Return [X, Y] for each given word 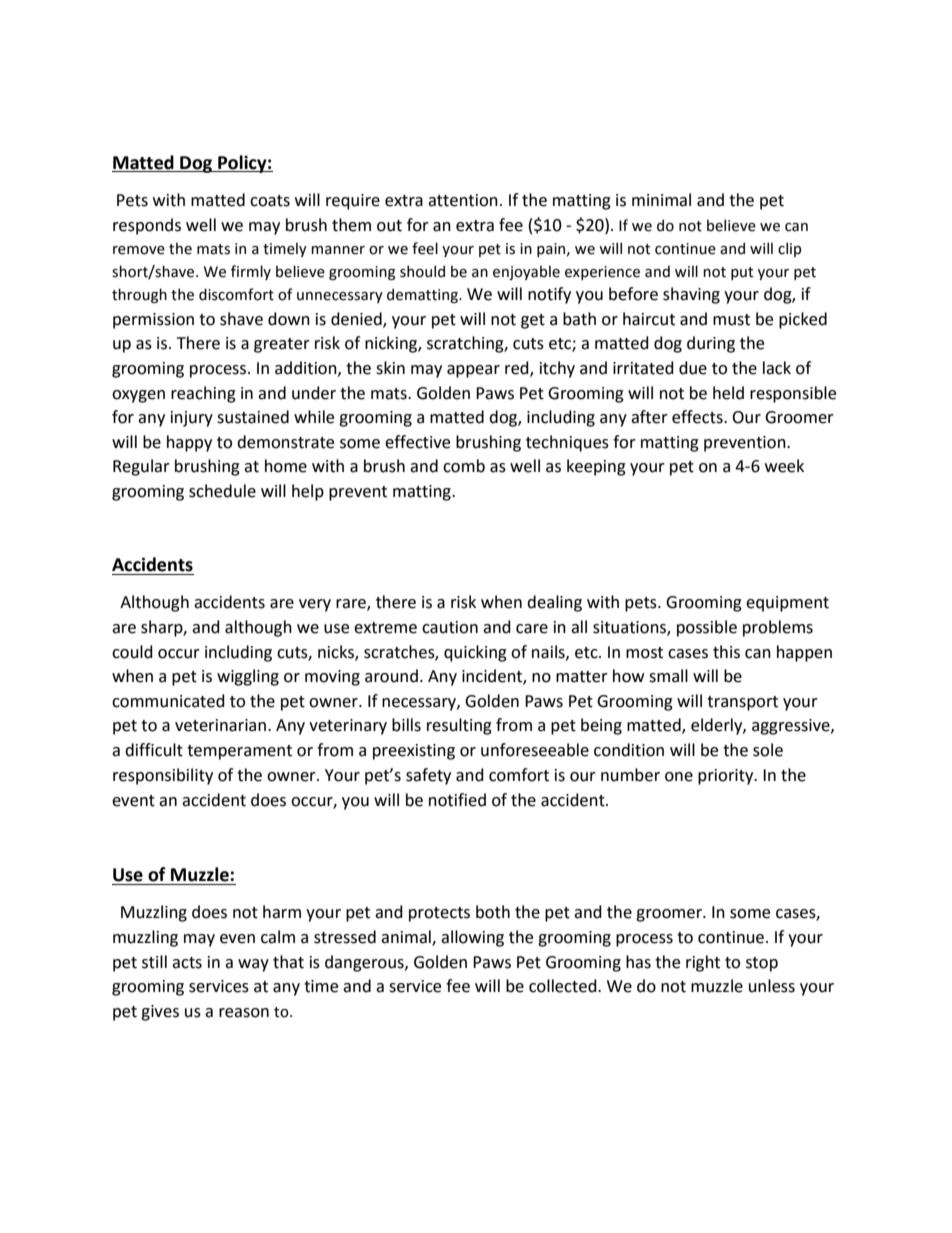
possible [707, 628]
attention [463, 200]
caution [450, 627]
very [315, 605]
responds [147, 226]
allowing [472, 938]
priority [727, 777]
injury [192, 419]
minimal [661, 200]
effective [417, 442]
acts [187, 963]
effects [698, 417]
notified [457, 800]
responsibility [163, 776]
